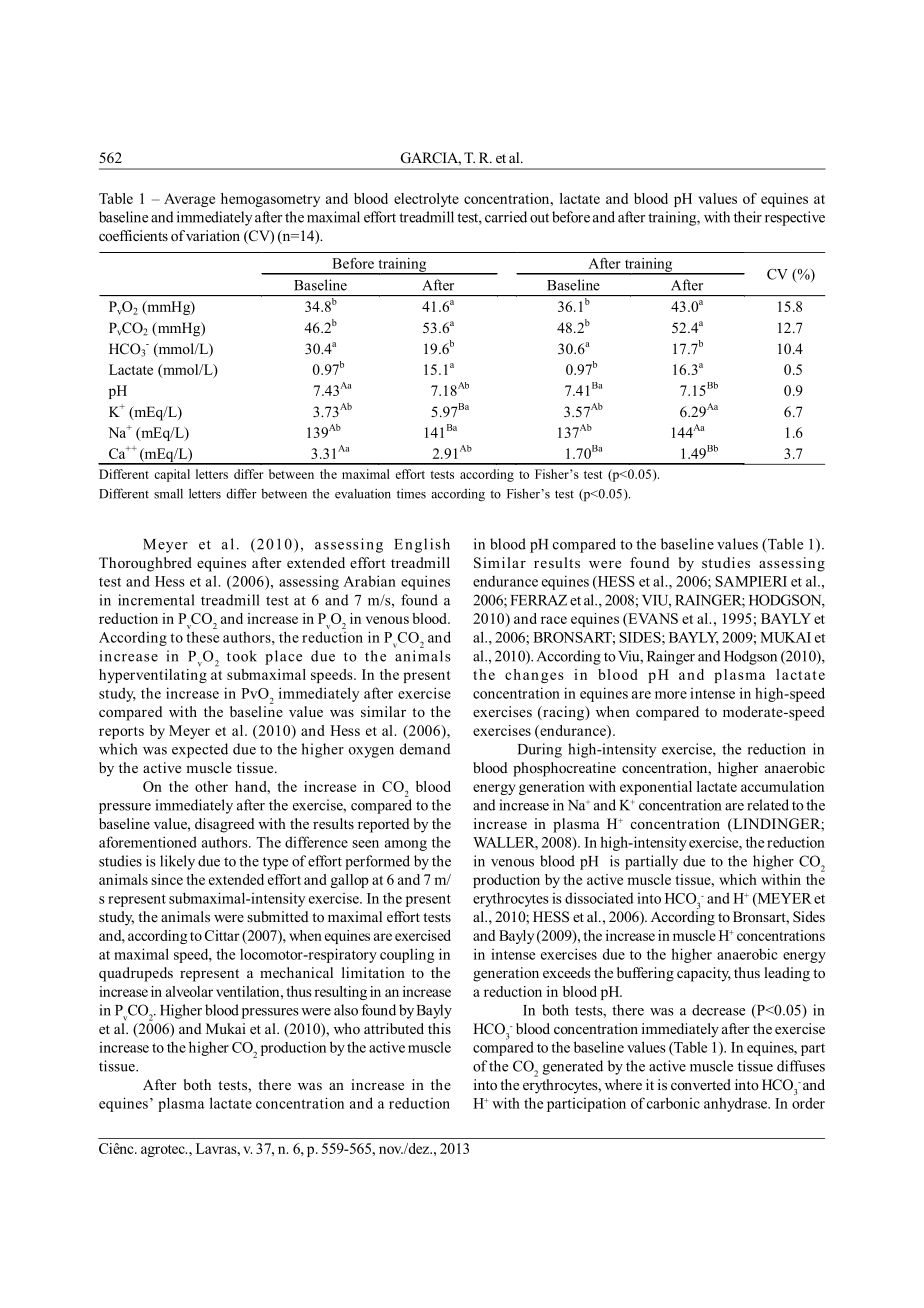 The width and height of the document is (924, 1308). What do you see at coordinates (671, 695) in the document?
I see `more` at bounding box center [671, 695].
